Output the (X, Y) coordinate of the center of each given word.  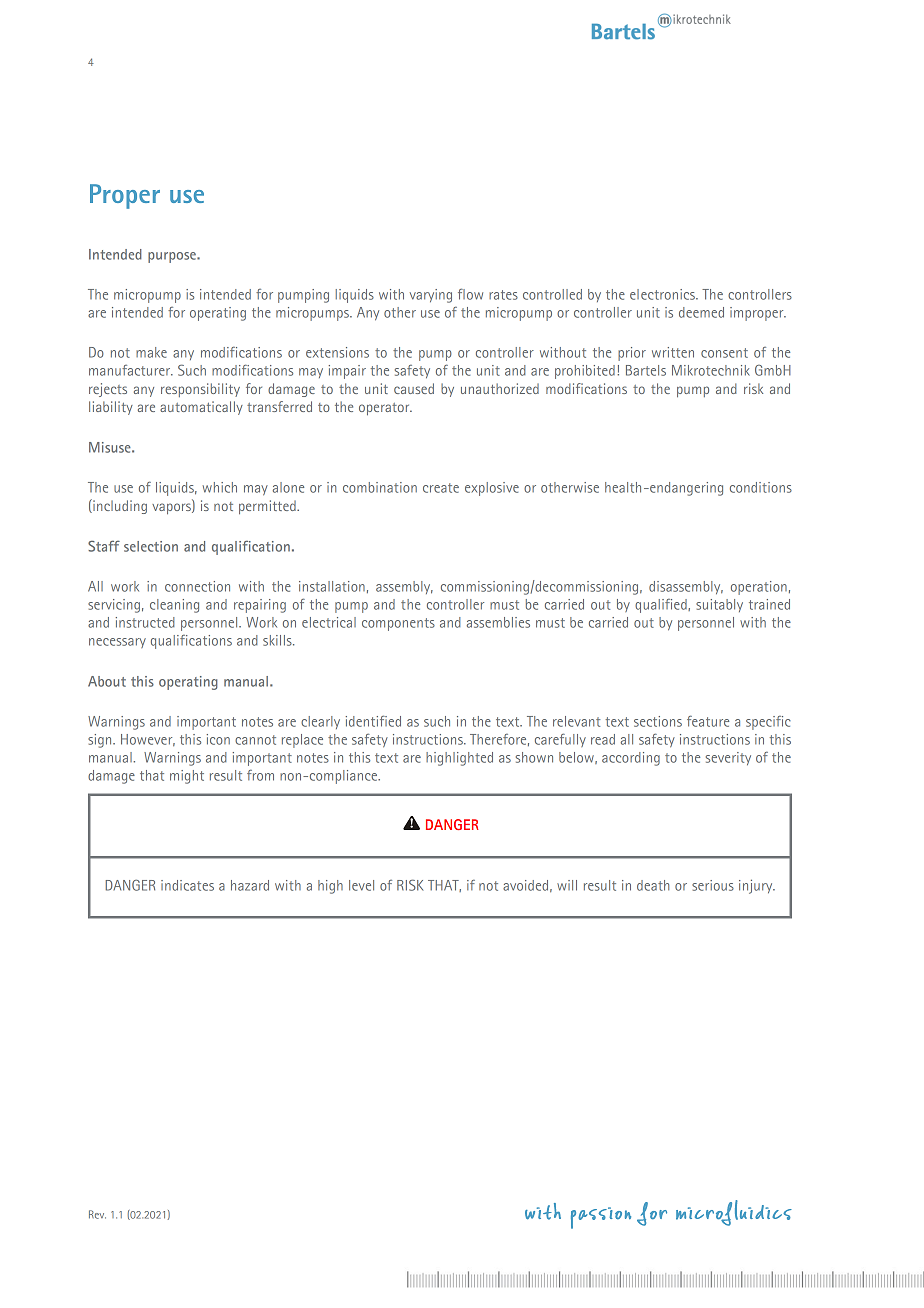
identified (373, 721)
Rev (97, 1214)
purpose (173, 257)
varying (431, 296)
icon (218, 739)
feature (708, 721)
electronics (663, 294)
